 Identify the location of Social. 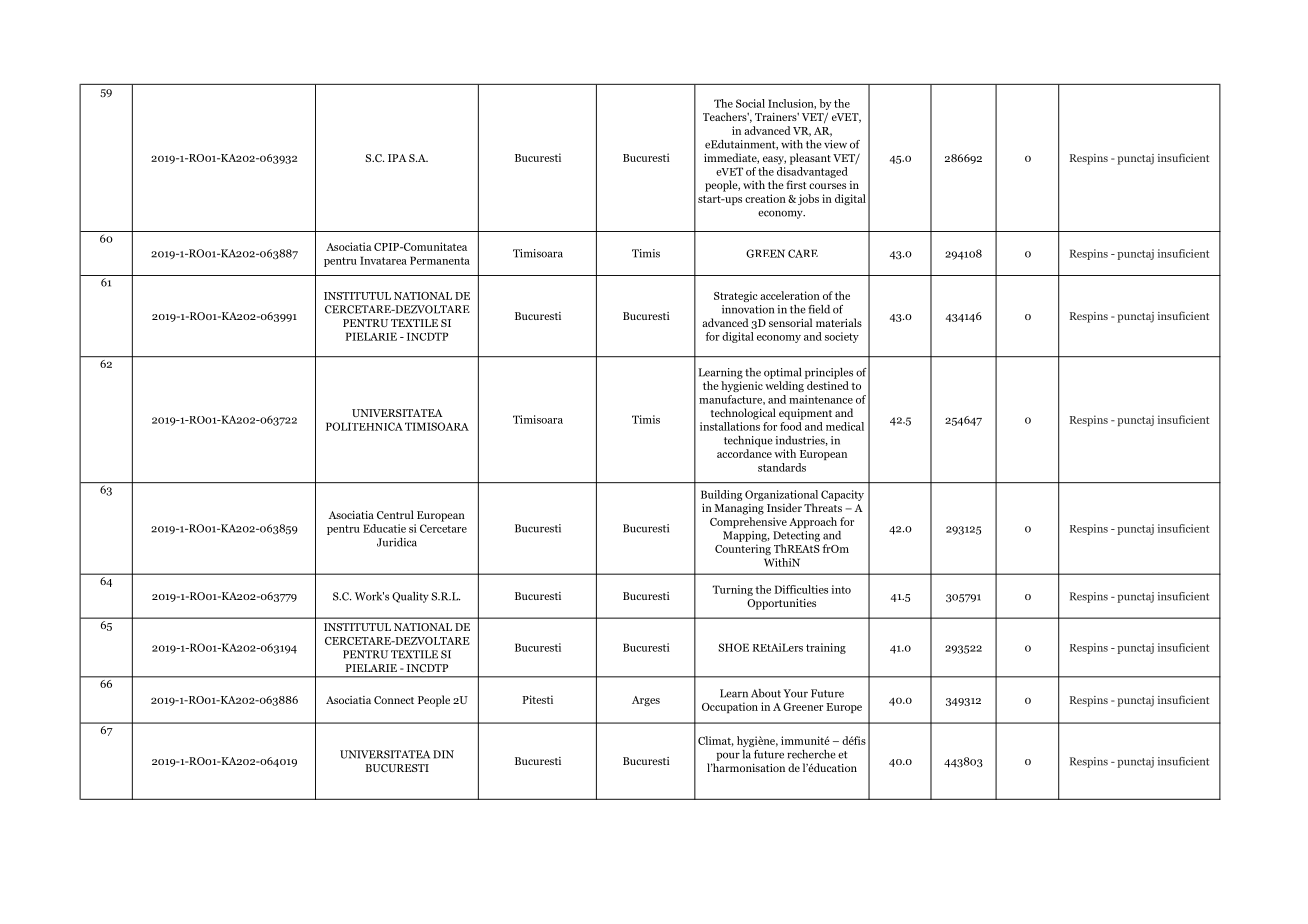
(750, 103).
